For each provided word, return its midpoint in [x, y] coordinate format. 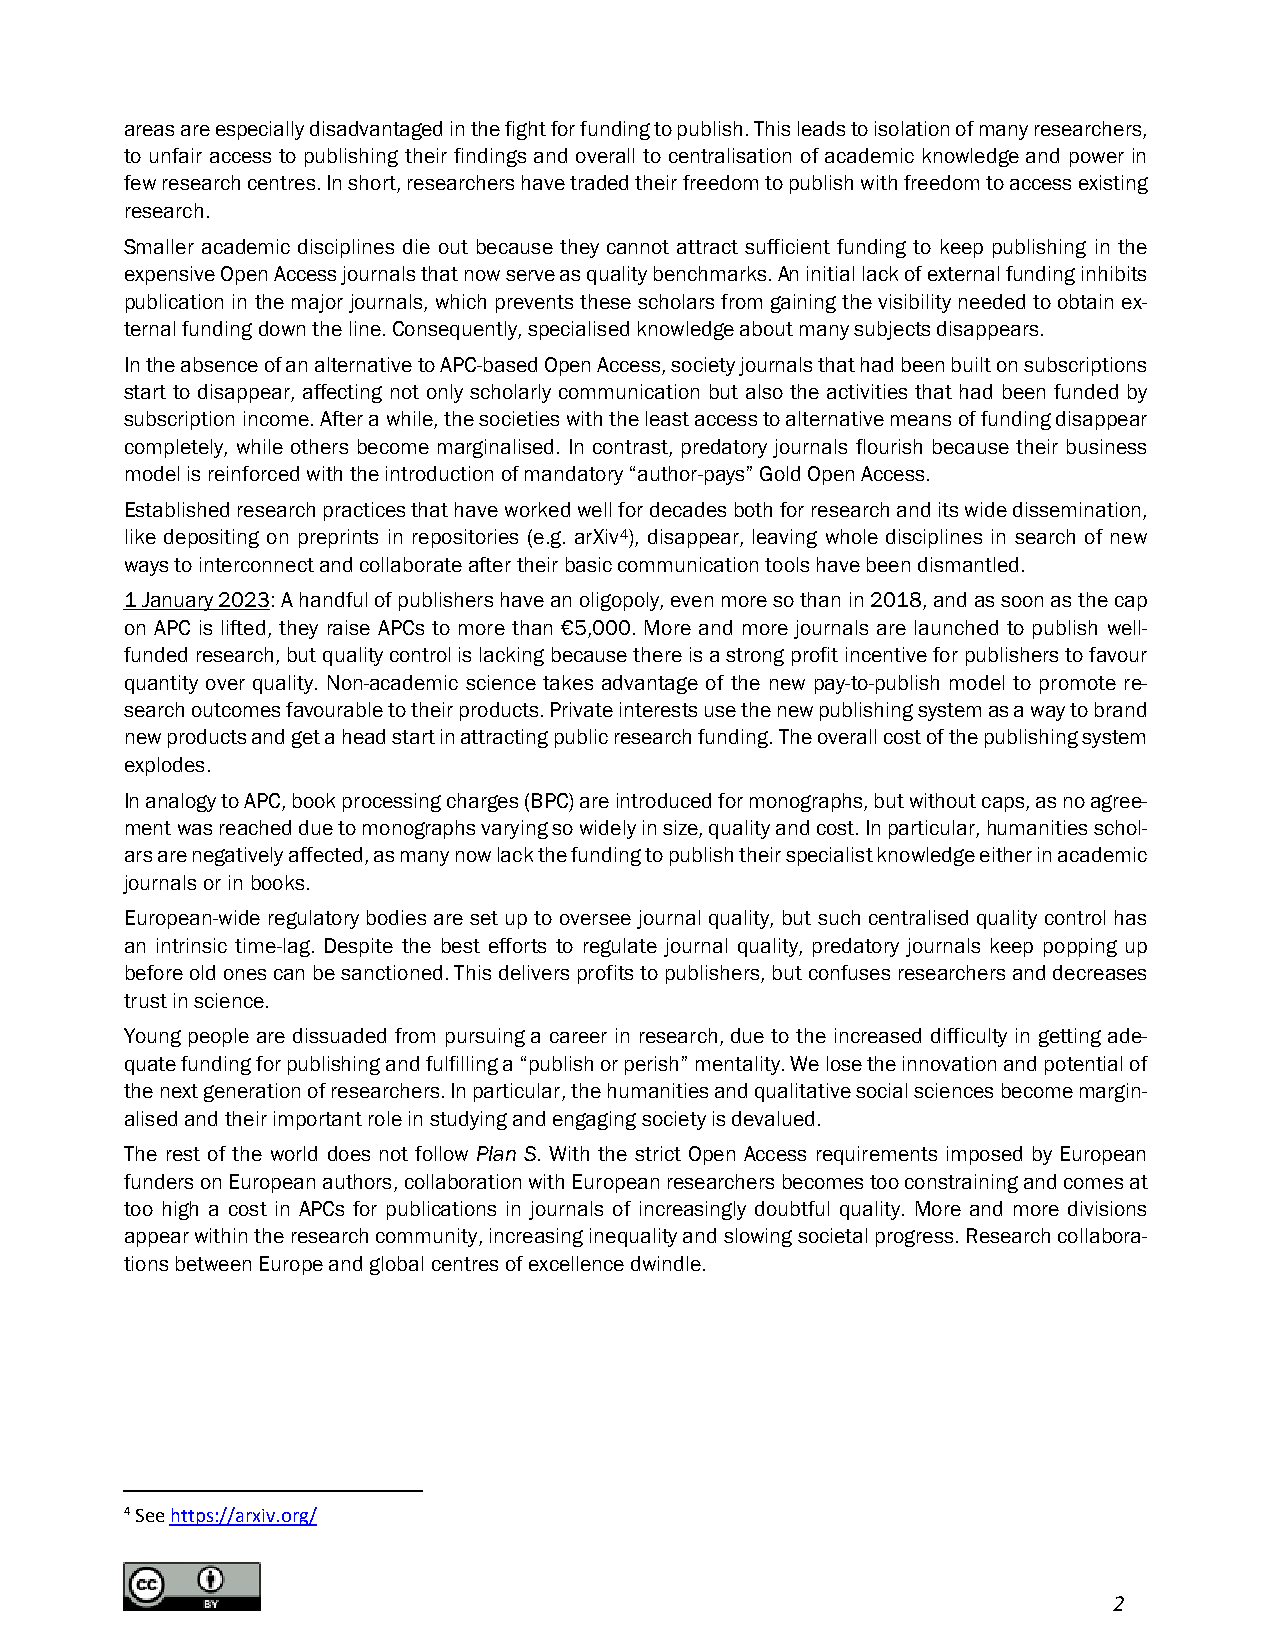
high [180, 1210]
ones [245, 974]
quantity [161, 684]
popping [1080, 947]
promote [1078, 685]
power [1097, 159]
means [921, 420]
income [276, 418]
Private [582, 709]
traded [599, 182]
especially [260, 130]
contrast [631, 448]
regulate [620, 947]
